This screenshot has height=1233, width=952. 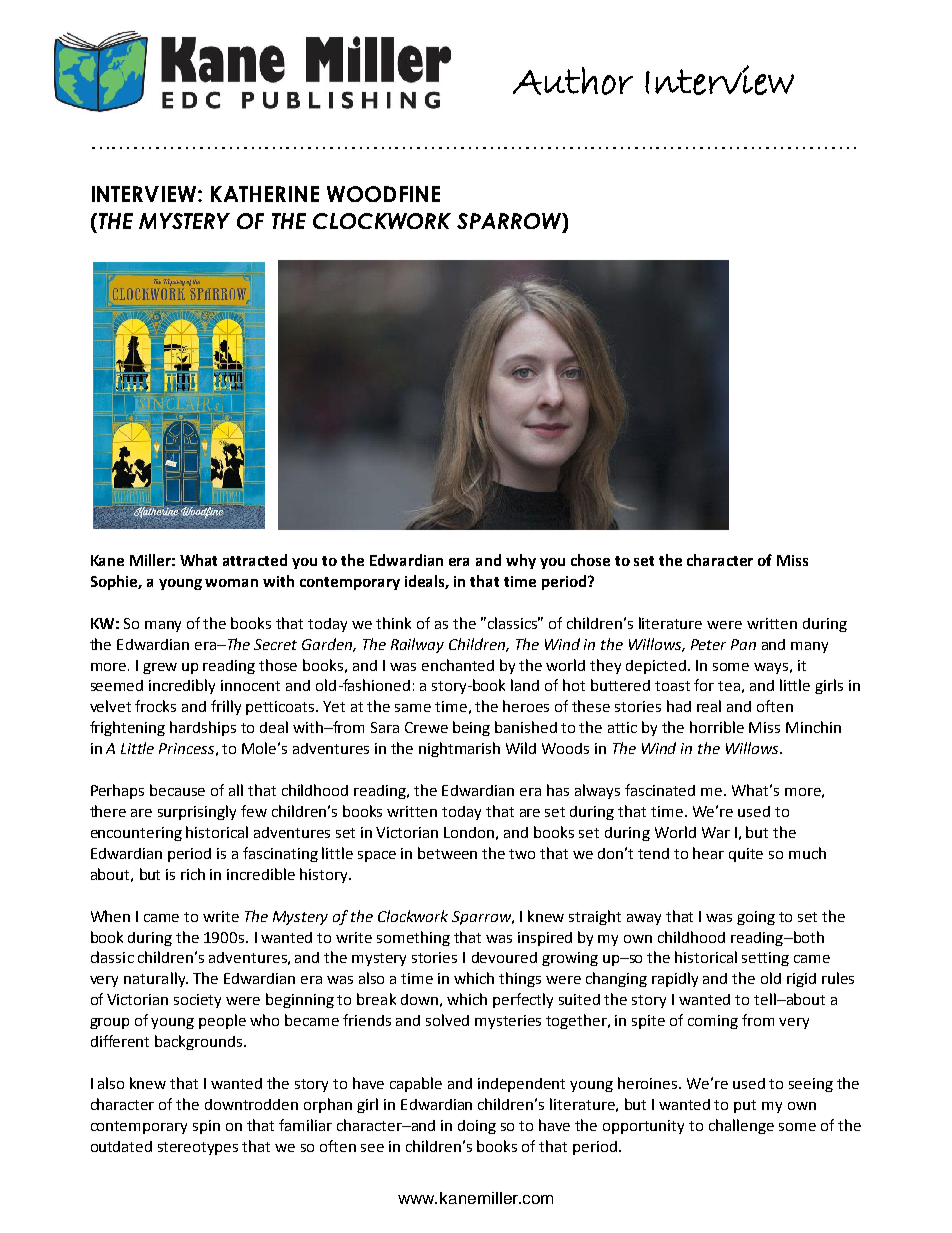 What do you see at coordinates (590, 560) in the screenshot?
I see `chose` at bounding box center [590, 560].
